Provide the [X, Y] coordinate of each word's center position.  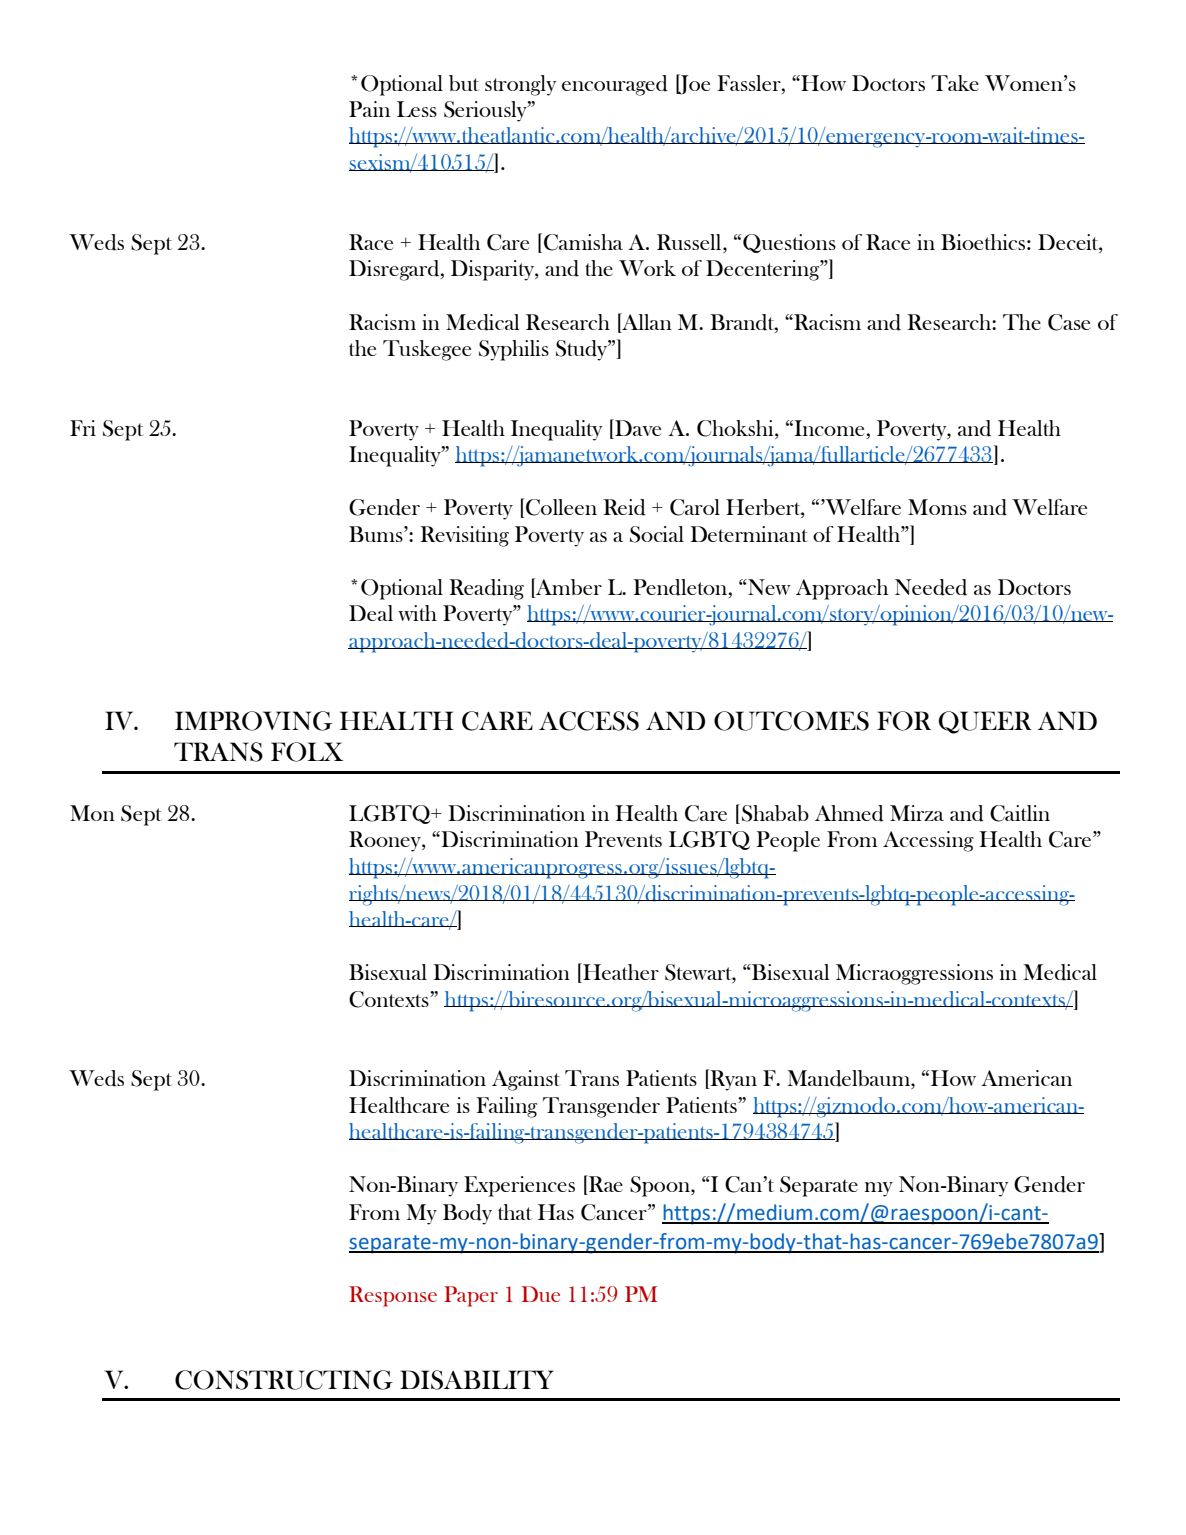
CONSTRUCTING [284, 1380]
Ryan [732, 1080]
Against [526, 1080]
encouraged [615, 85]
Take [955, 83]
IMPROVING [253, 721]
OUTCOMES [791, 721]
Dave [637, 427]
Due [541, 1294]
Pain [369, 109]
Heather [620, 973]
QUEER [985, 722]
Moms [937, 507]
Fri [83, 428]
